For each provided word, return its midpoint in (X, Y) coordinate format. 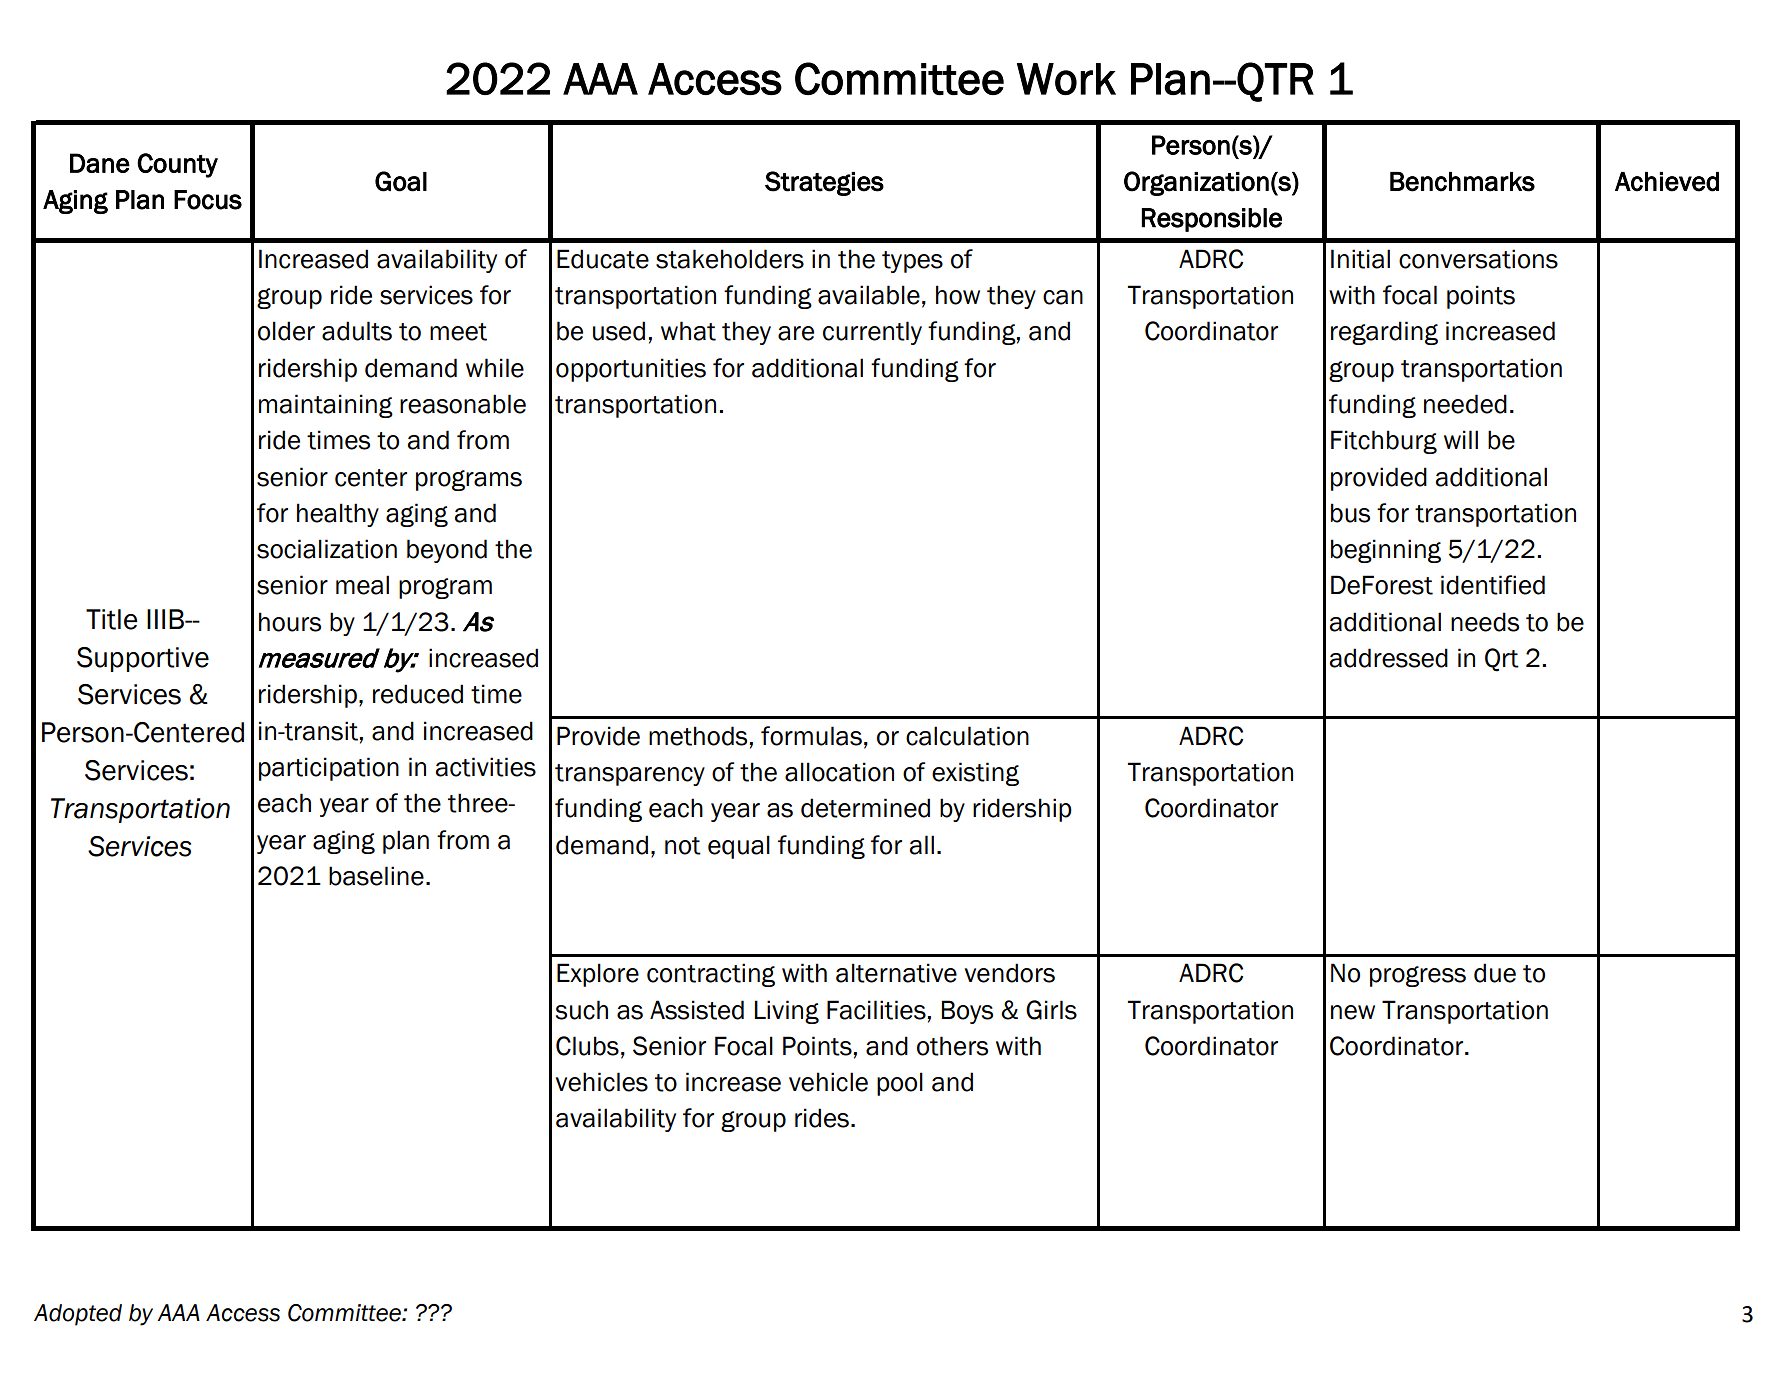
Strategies (824, 183)
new (1353, 1012)
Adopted (78, 1315)
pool (900, 1084)
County (177, 165)
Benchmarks (1462, 182)
